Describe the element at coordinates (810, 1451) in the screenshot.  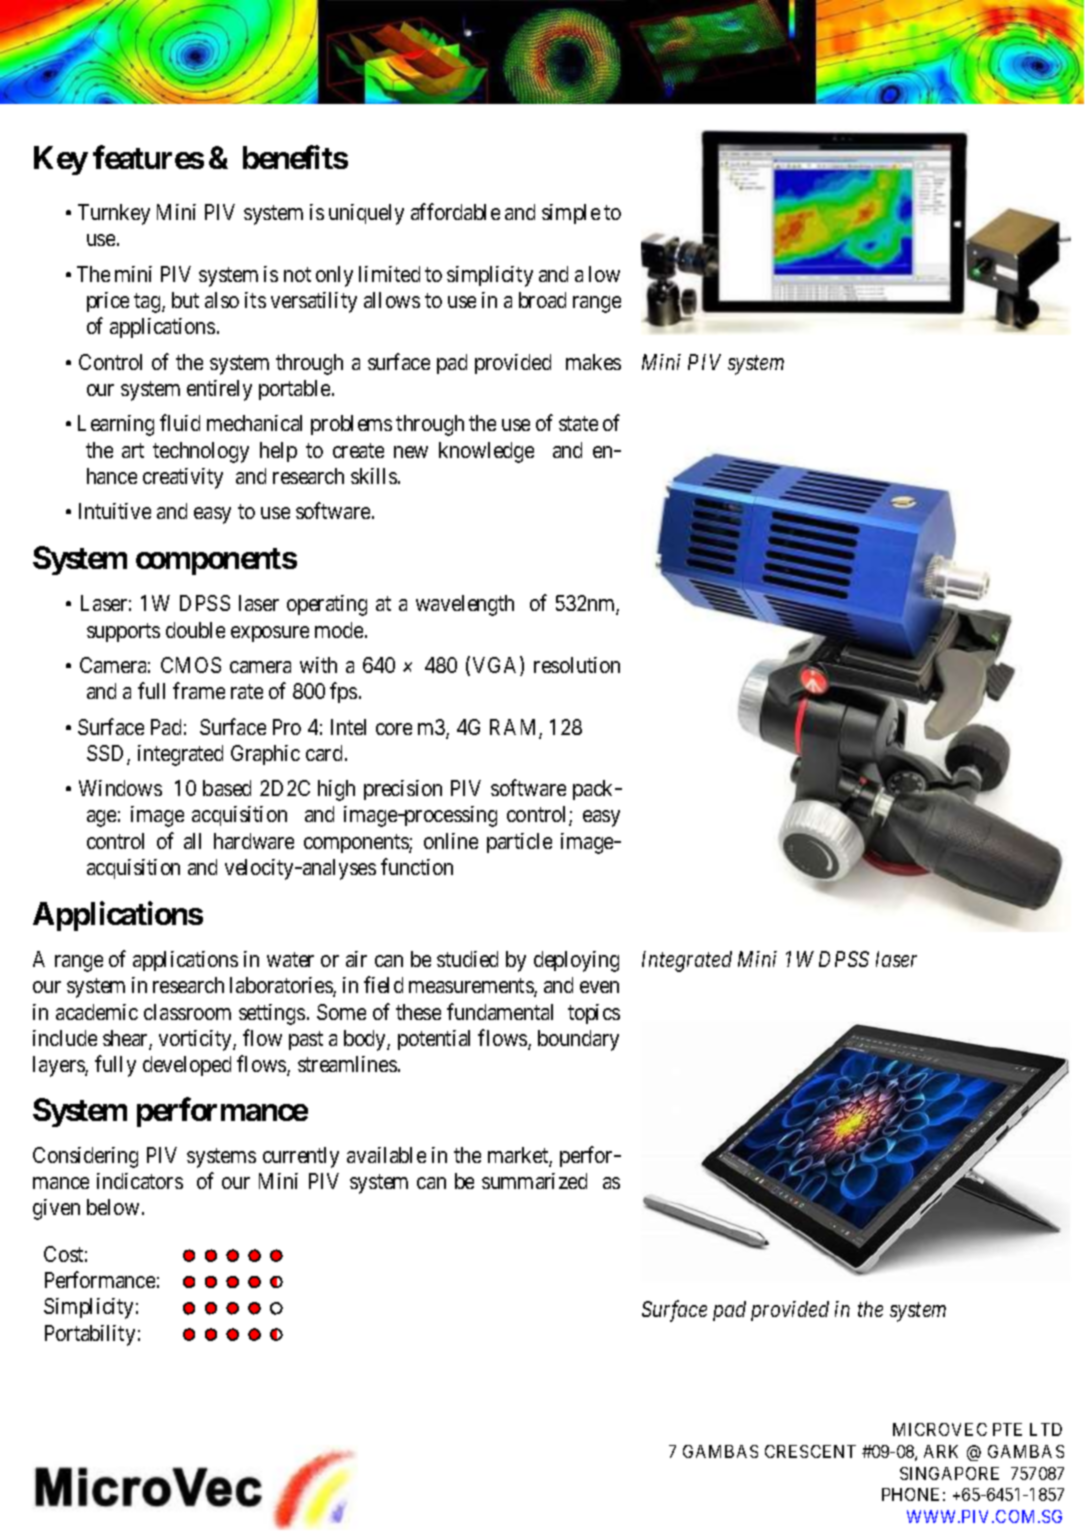
I see `CRESCENT` at that location.
